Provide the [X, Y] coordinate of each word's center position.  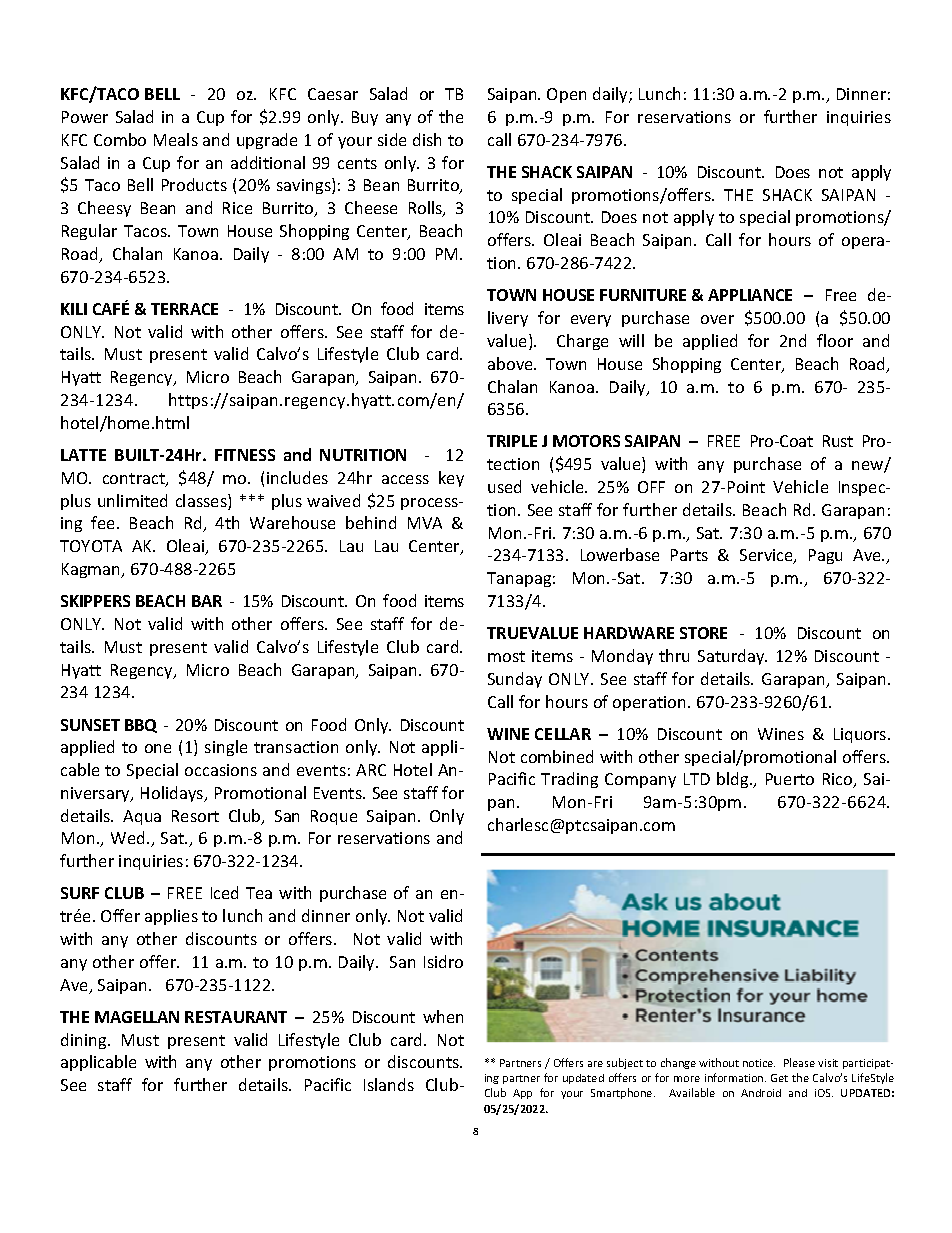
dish [427, 139]
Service [767, 556]
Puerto [790, 779]
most [506, 656]
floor [835, 340]
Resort [195, 816]
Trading [569, 780]
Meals [176, 139]
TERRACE [184, 309]
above [511, 363]
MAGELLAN [137, 1017]
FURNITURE [643, 295]
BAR [207, 601]
